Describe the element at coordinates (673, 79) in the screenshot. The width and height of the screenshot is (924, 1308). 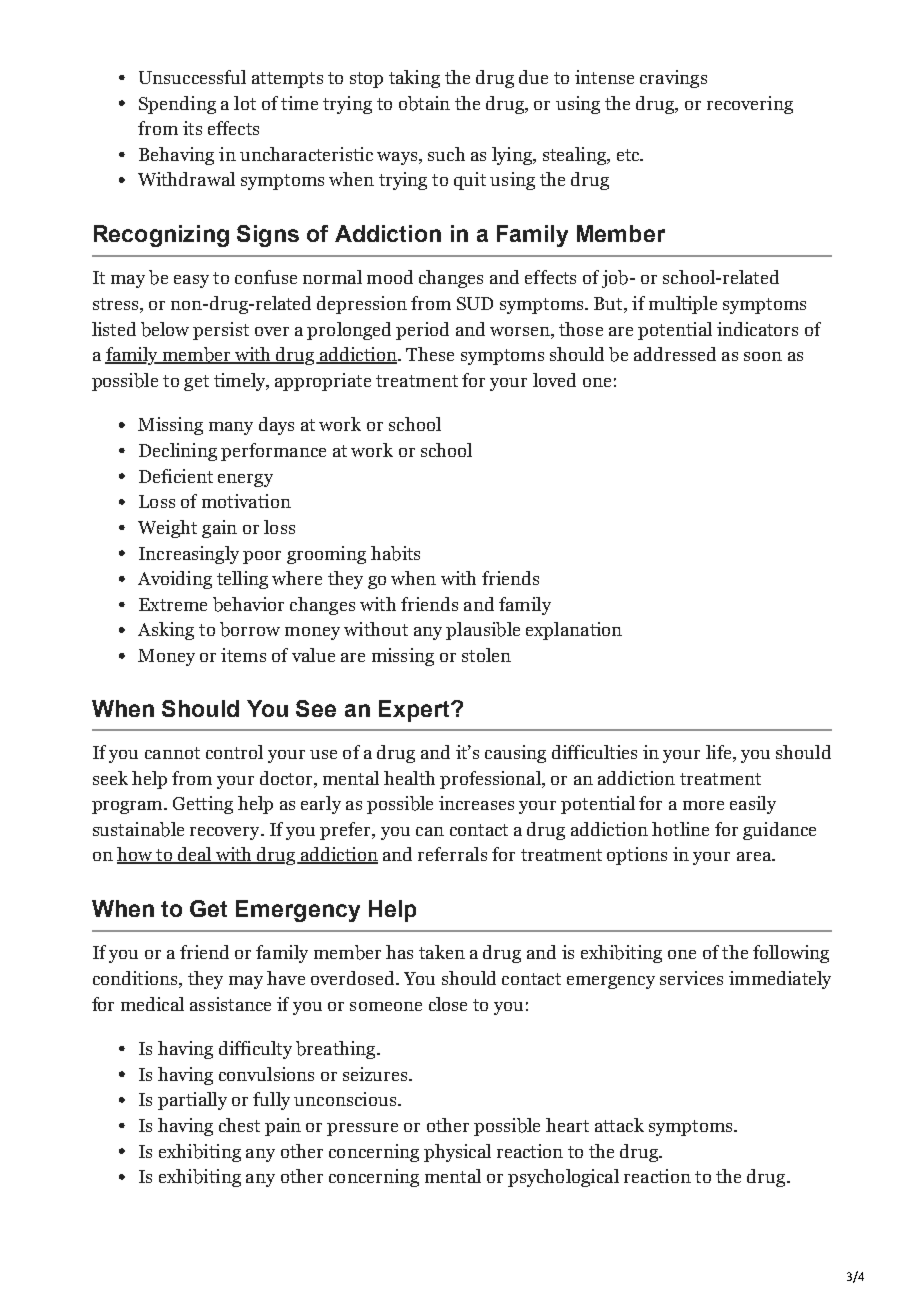
I see `cravings` at that location.
